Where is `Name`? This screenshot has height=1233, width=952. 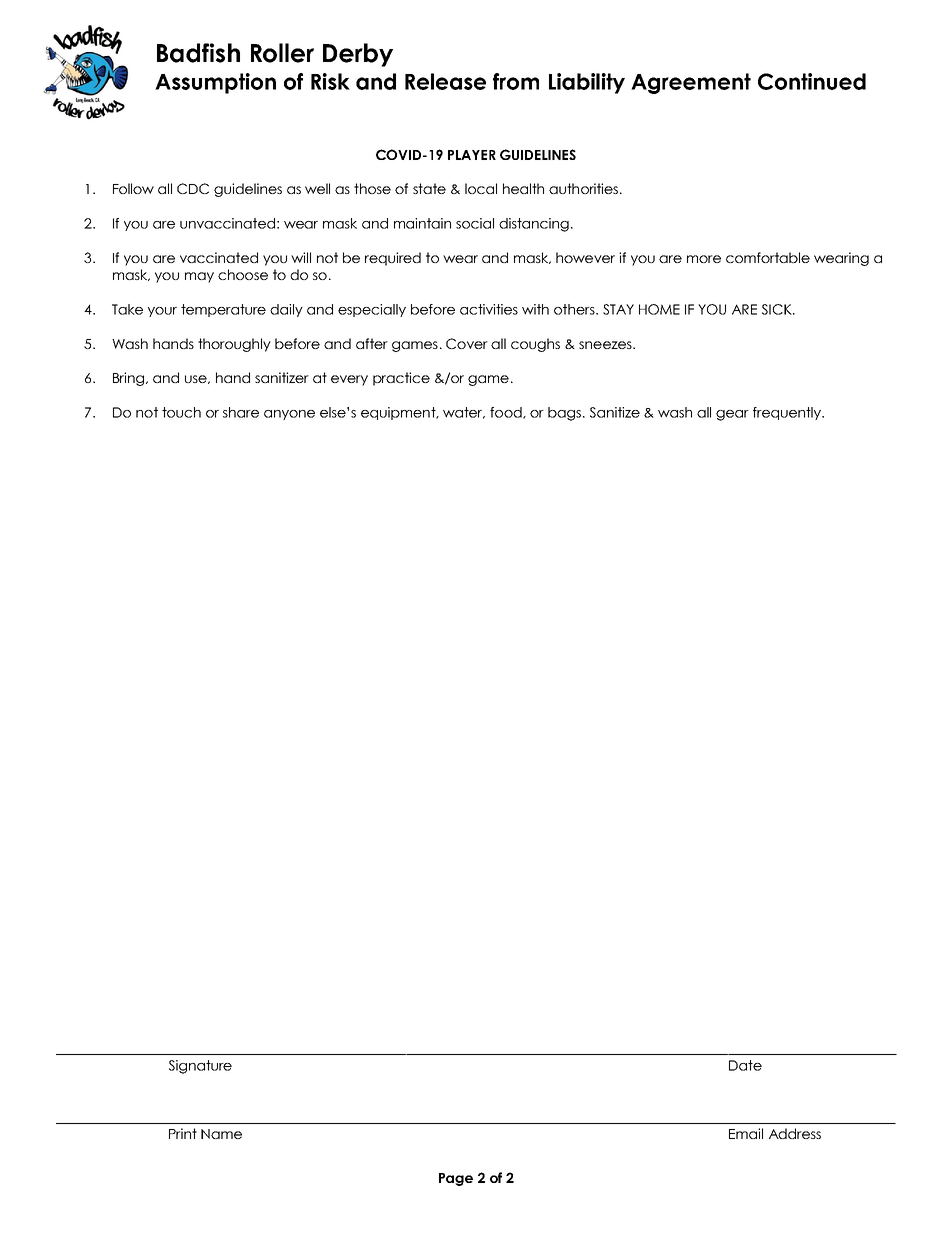
Name is located at coordinates (221, 1134).
